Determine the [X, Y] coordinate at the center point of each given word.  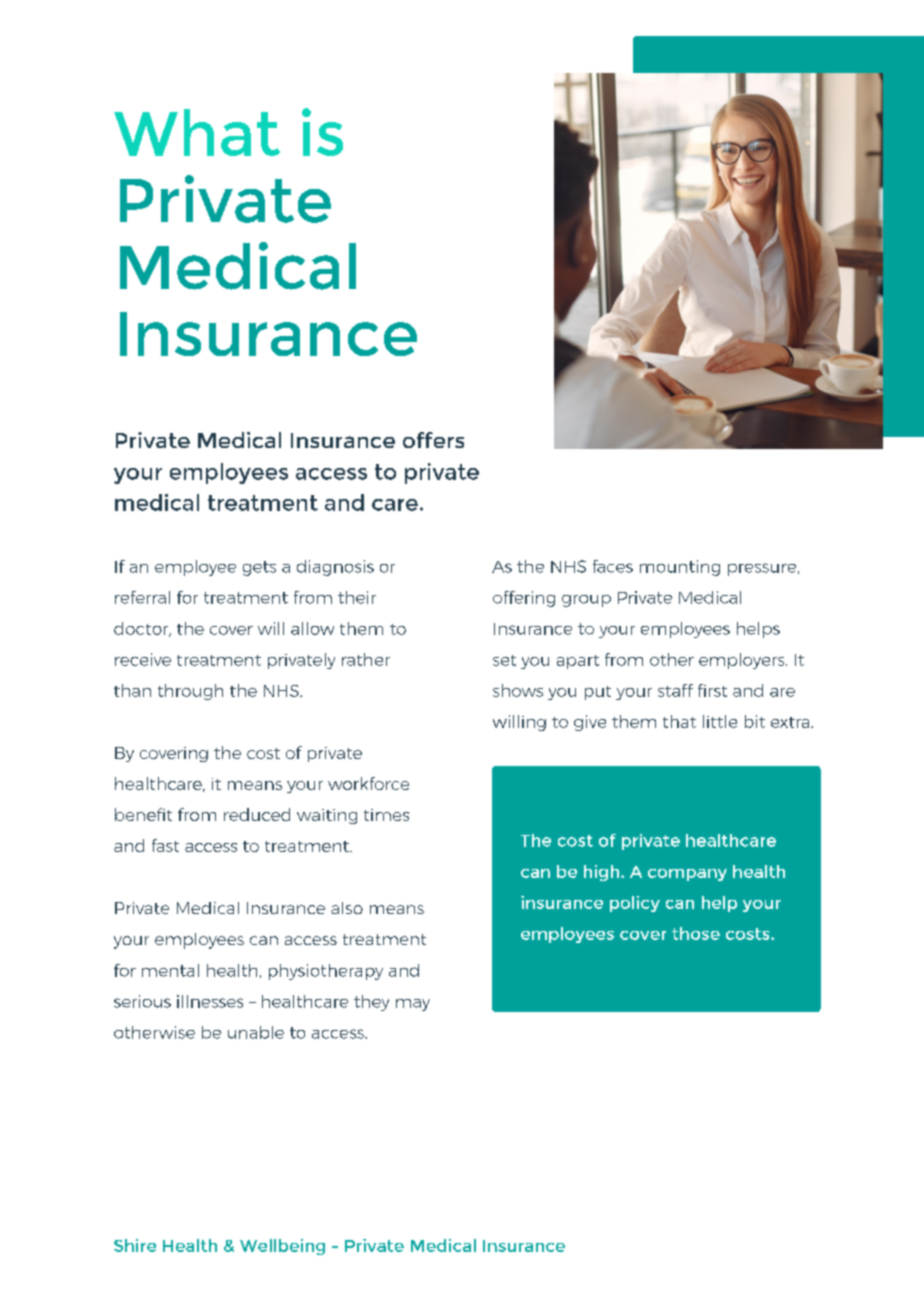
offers [433, 440]
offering [524, 599]
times [386, 815]
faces [613, 566]
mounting [680, 568]
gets [259, 568]
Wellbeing [282, 1247]
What [197, 132]
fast [165, 845]
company [687, 875]
